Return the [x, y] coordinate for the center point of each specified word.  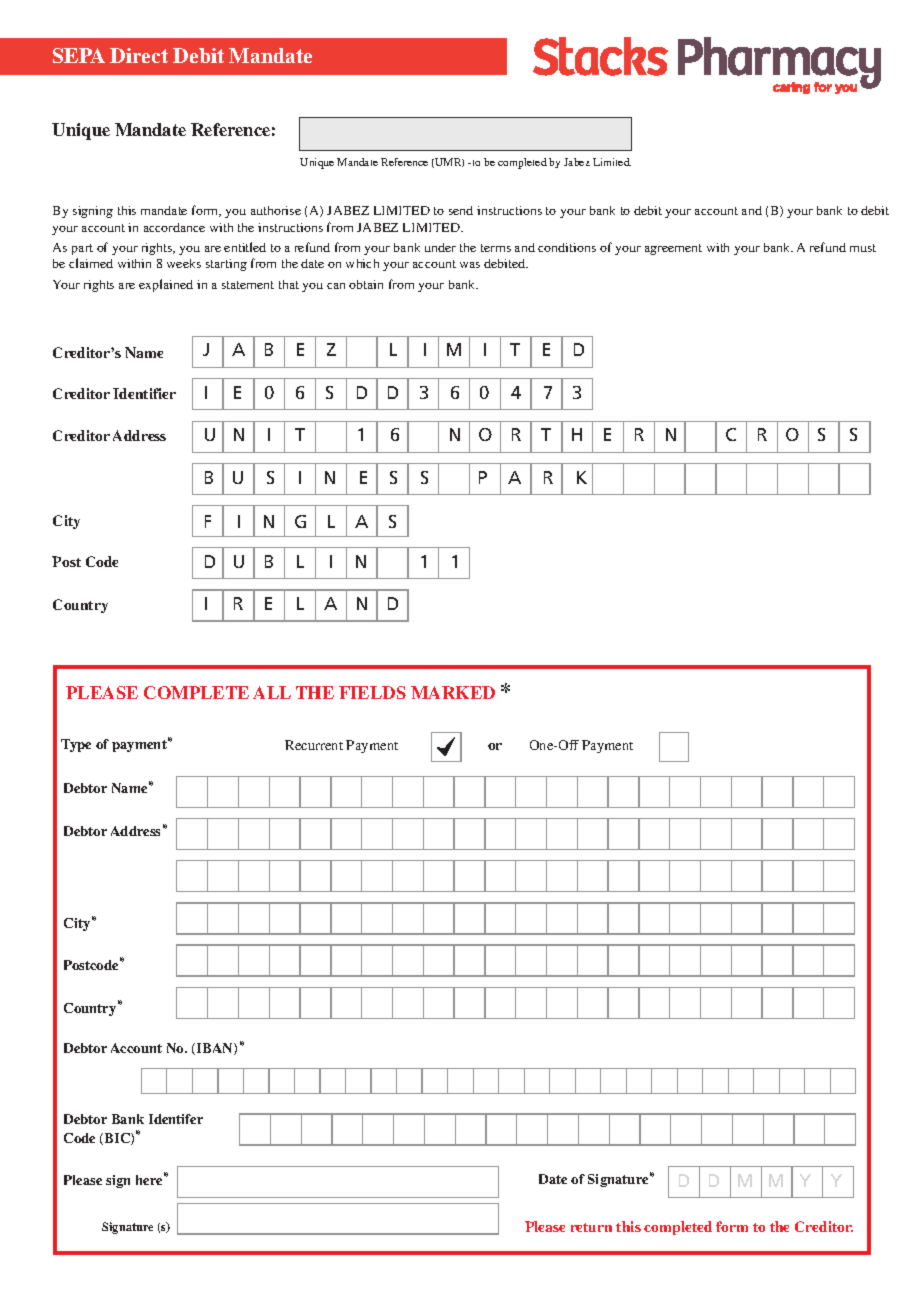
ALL [272, 692]
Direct [139, 55]
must [863, 248]
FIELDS [372, 692]
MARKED [453, 692]
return [591, 1227]
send [461, 210]
